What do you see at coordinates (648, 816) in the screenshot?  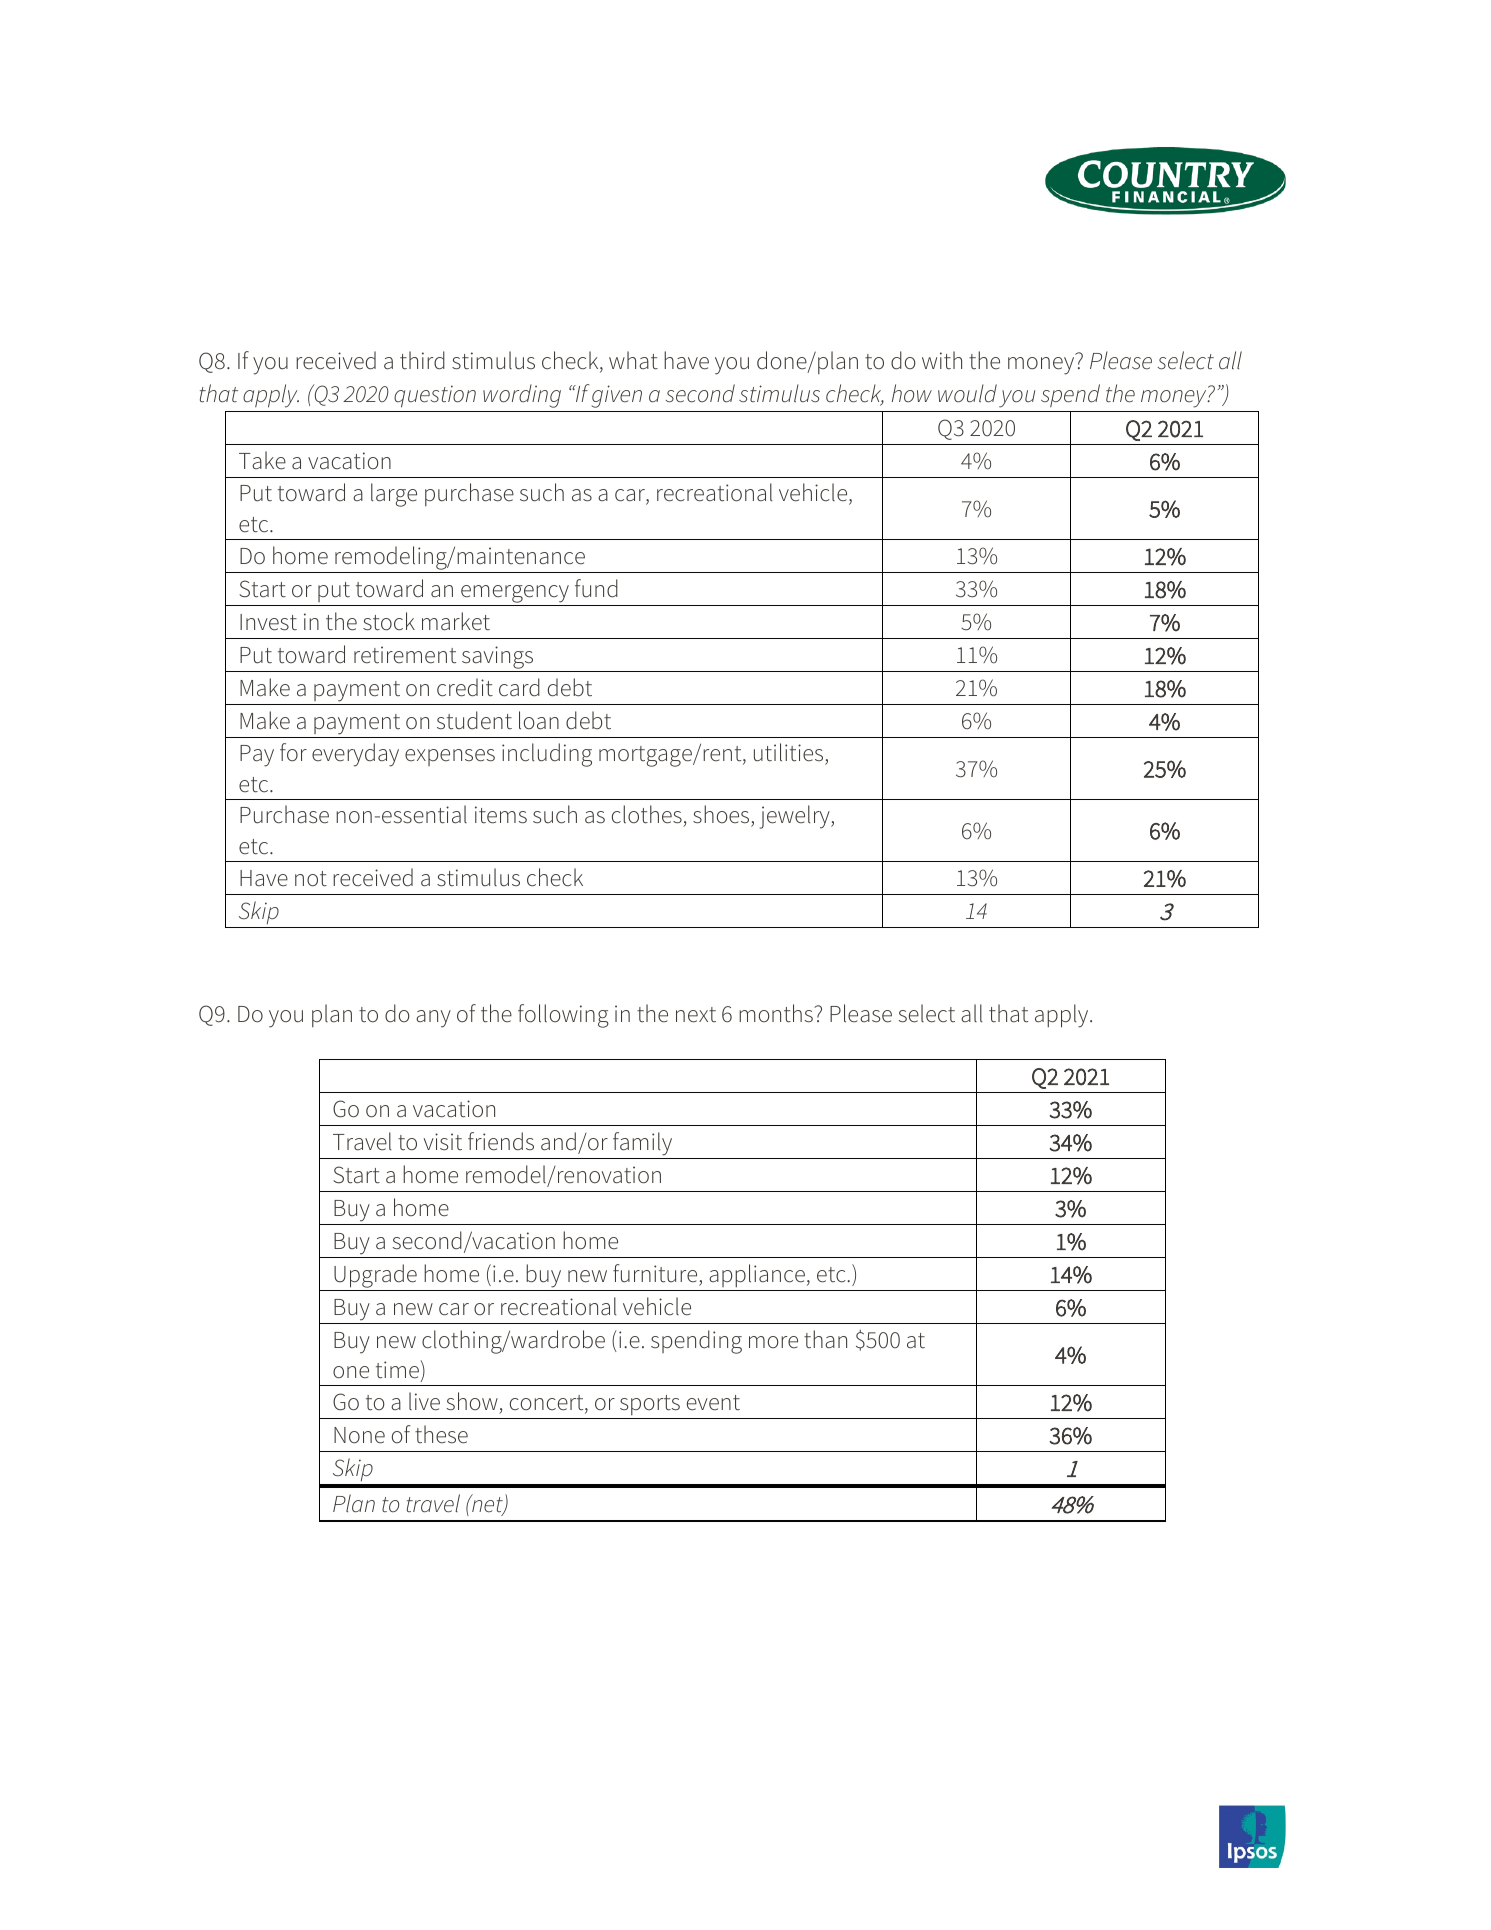 I see `clothes` at bounding box center [648, 816].
